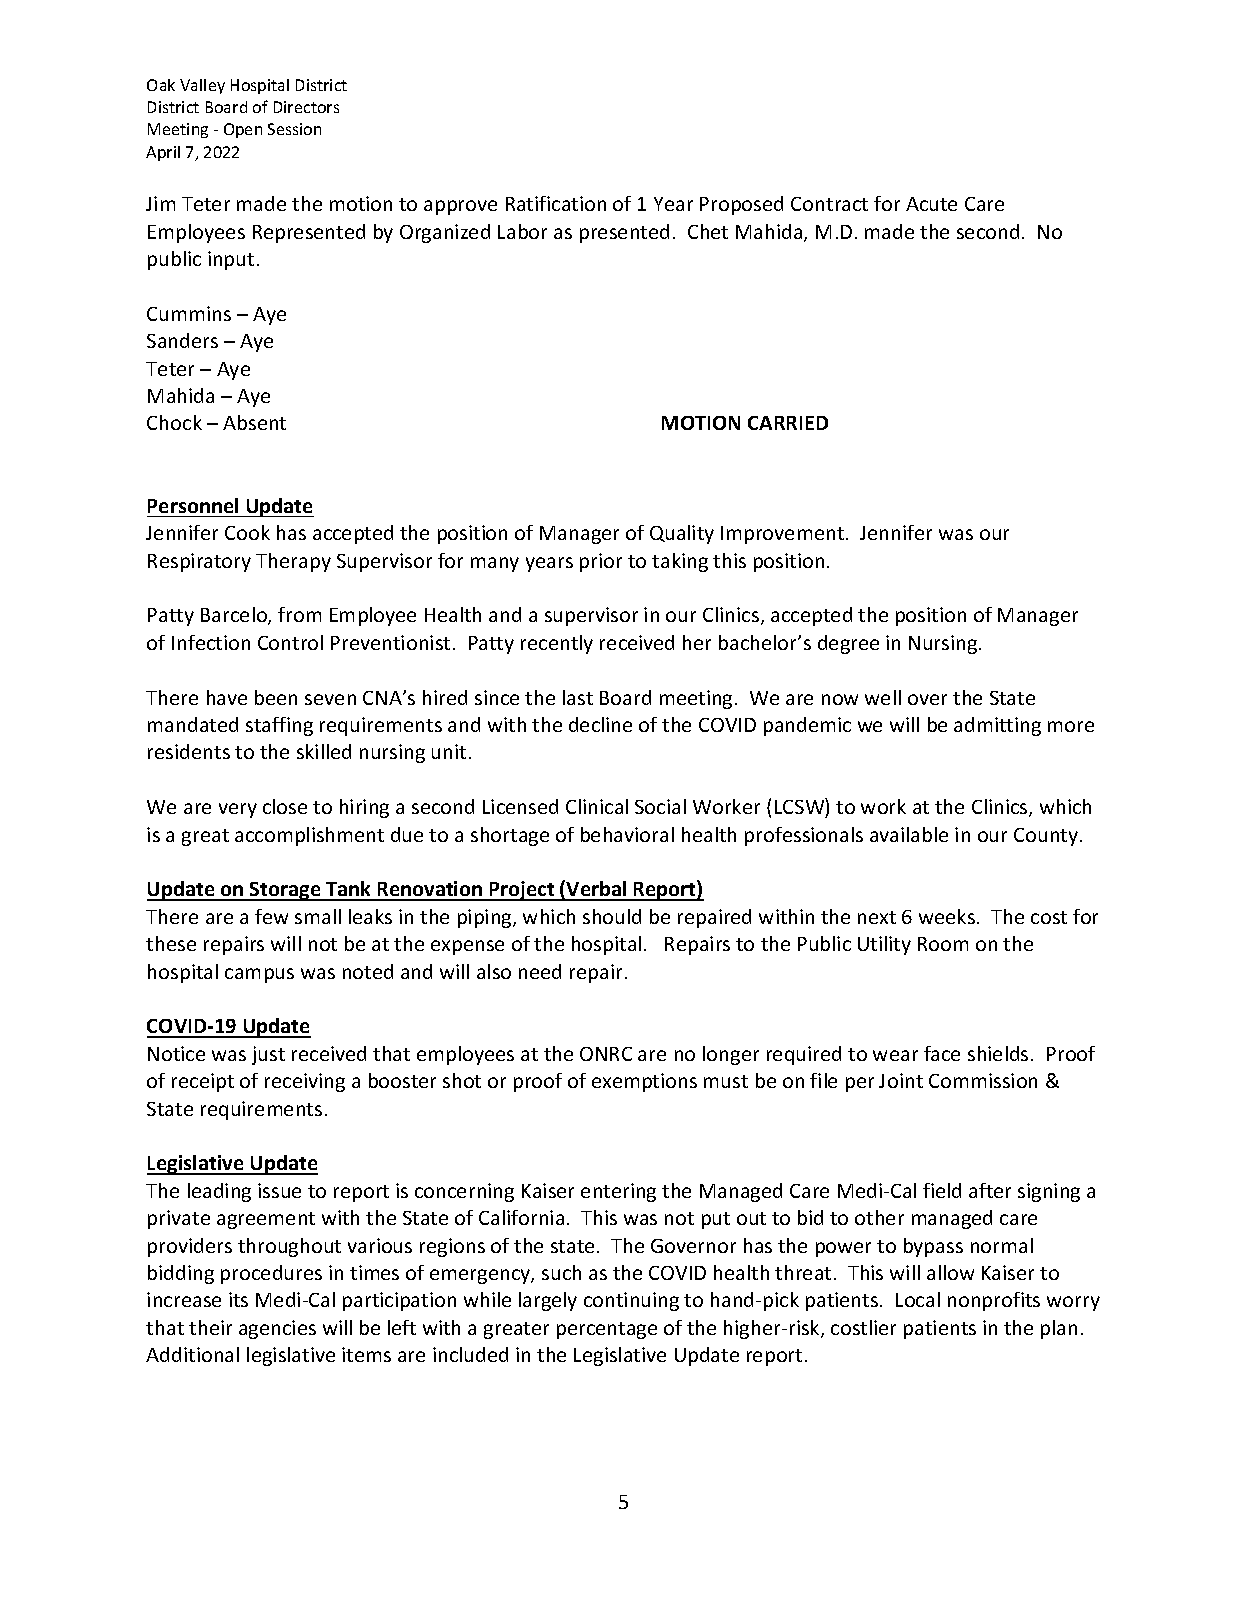 Image resolution: width=1248 pixels, height=1616 pixels. I want to click on Session, so click(294, 129).
